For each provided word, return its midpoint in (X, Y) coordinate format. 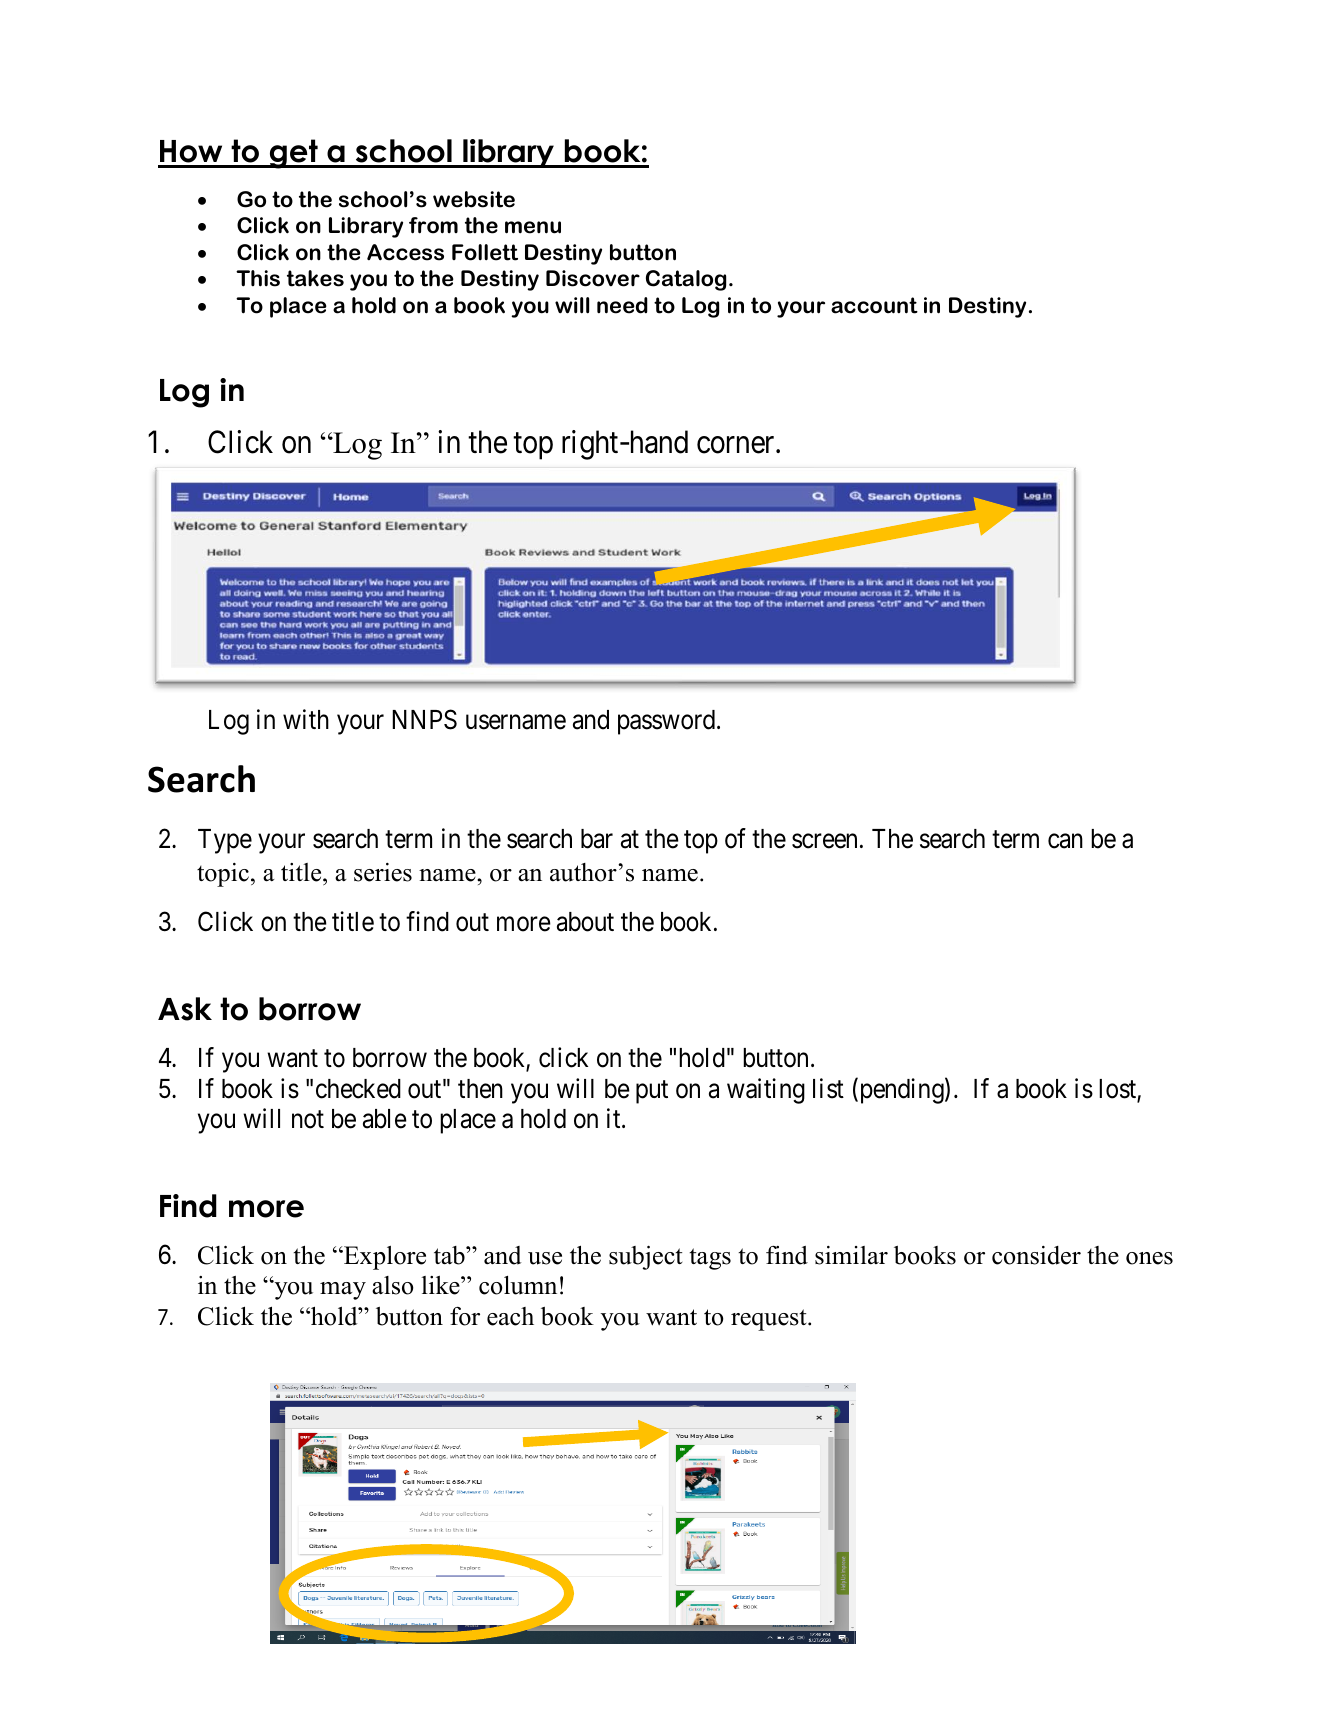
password (668, 722)
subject (645, 1257)
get (294, 154)
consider (1036, 1255)
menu (533, 227)
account (874, 305)
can (1065, 841)
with (306, 719)
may (343, 1291)
